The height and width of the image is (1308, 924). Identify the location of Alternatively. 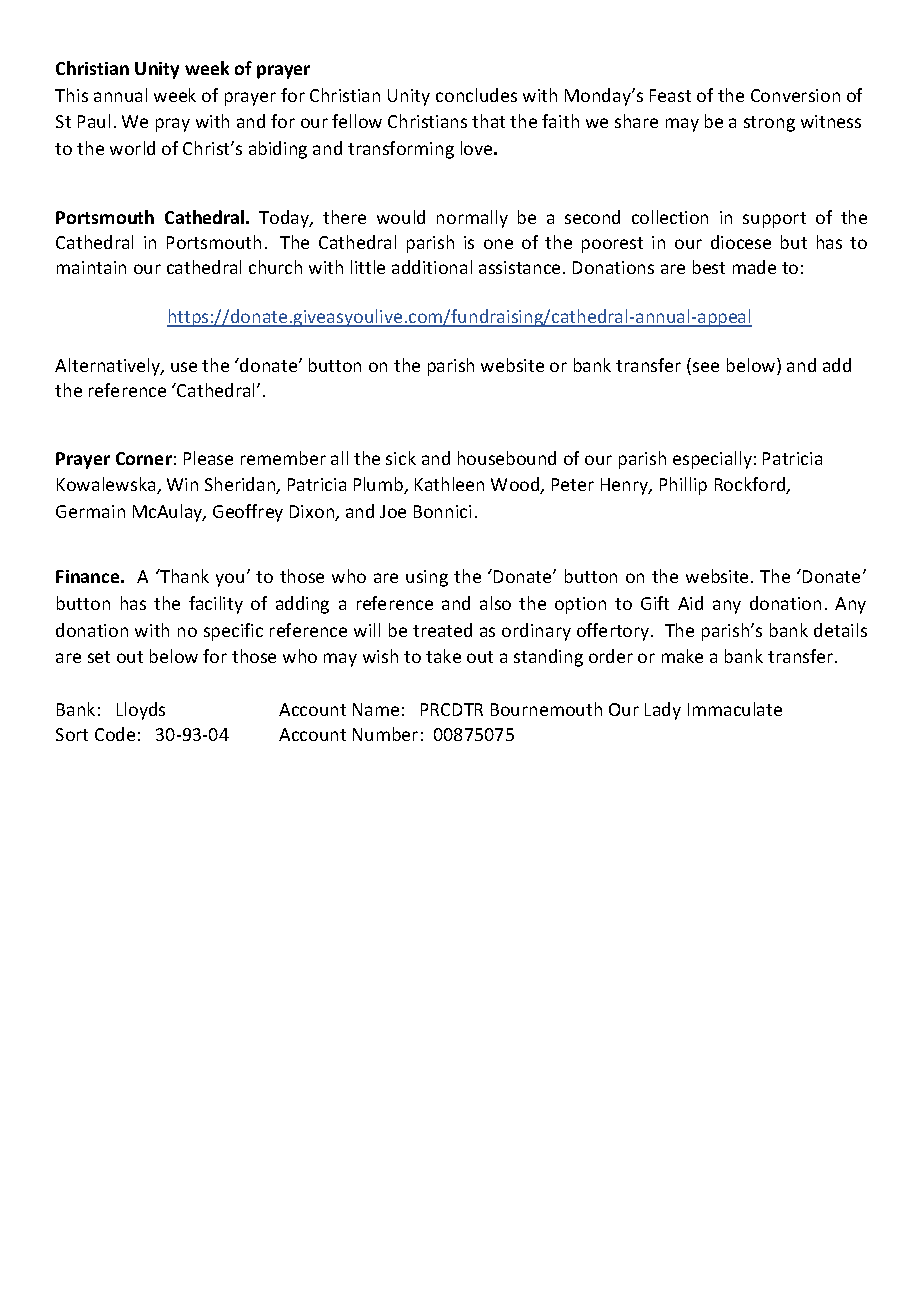
(109, 367).
